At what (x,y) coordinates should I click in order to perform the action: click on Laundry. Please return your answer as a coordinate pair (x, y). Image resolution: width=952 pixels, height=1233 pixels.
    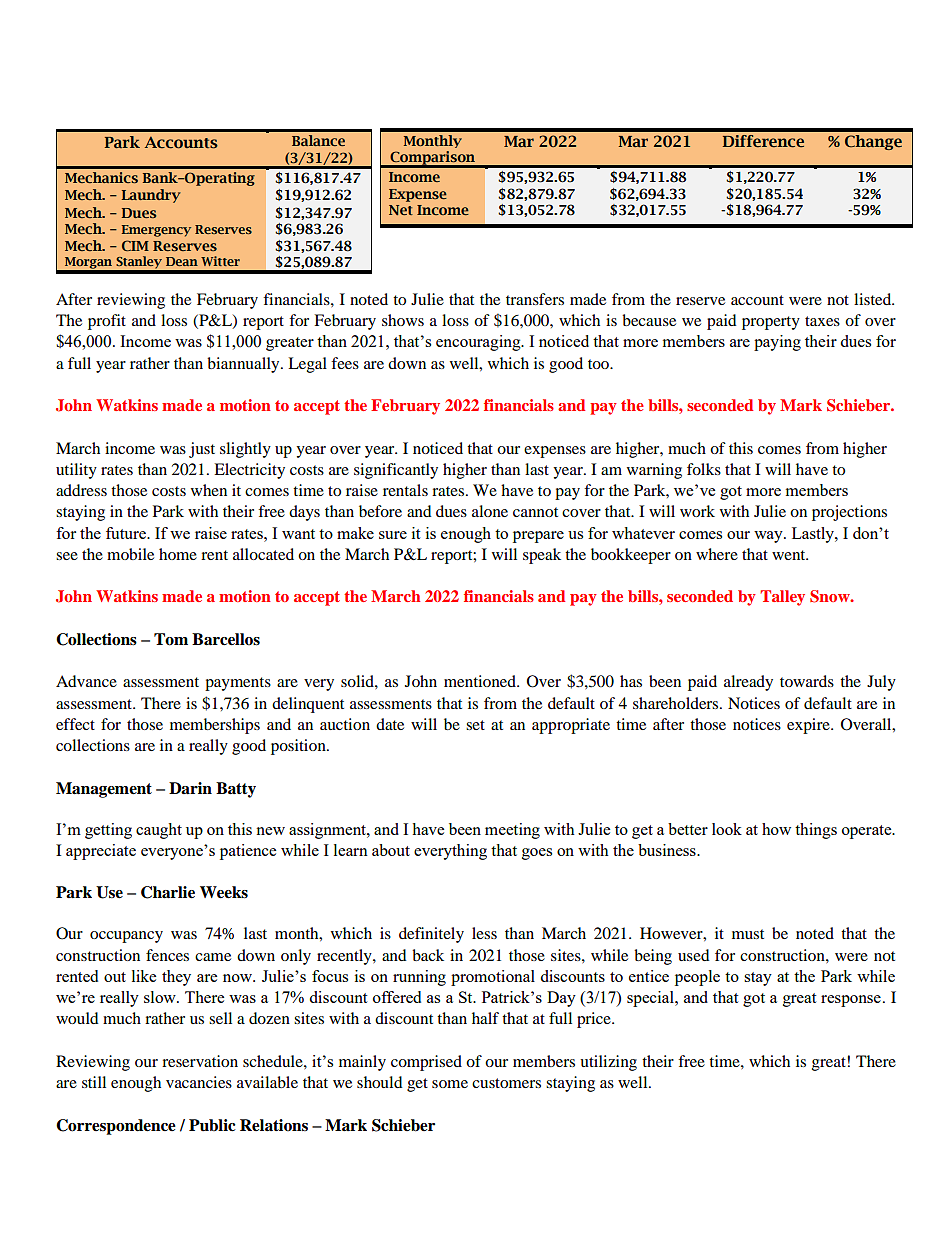
    Looking at the image, I should click on (151, 196).
